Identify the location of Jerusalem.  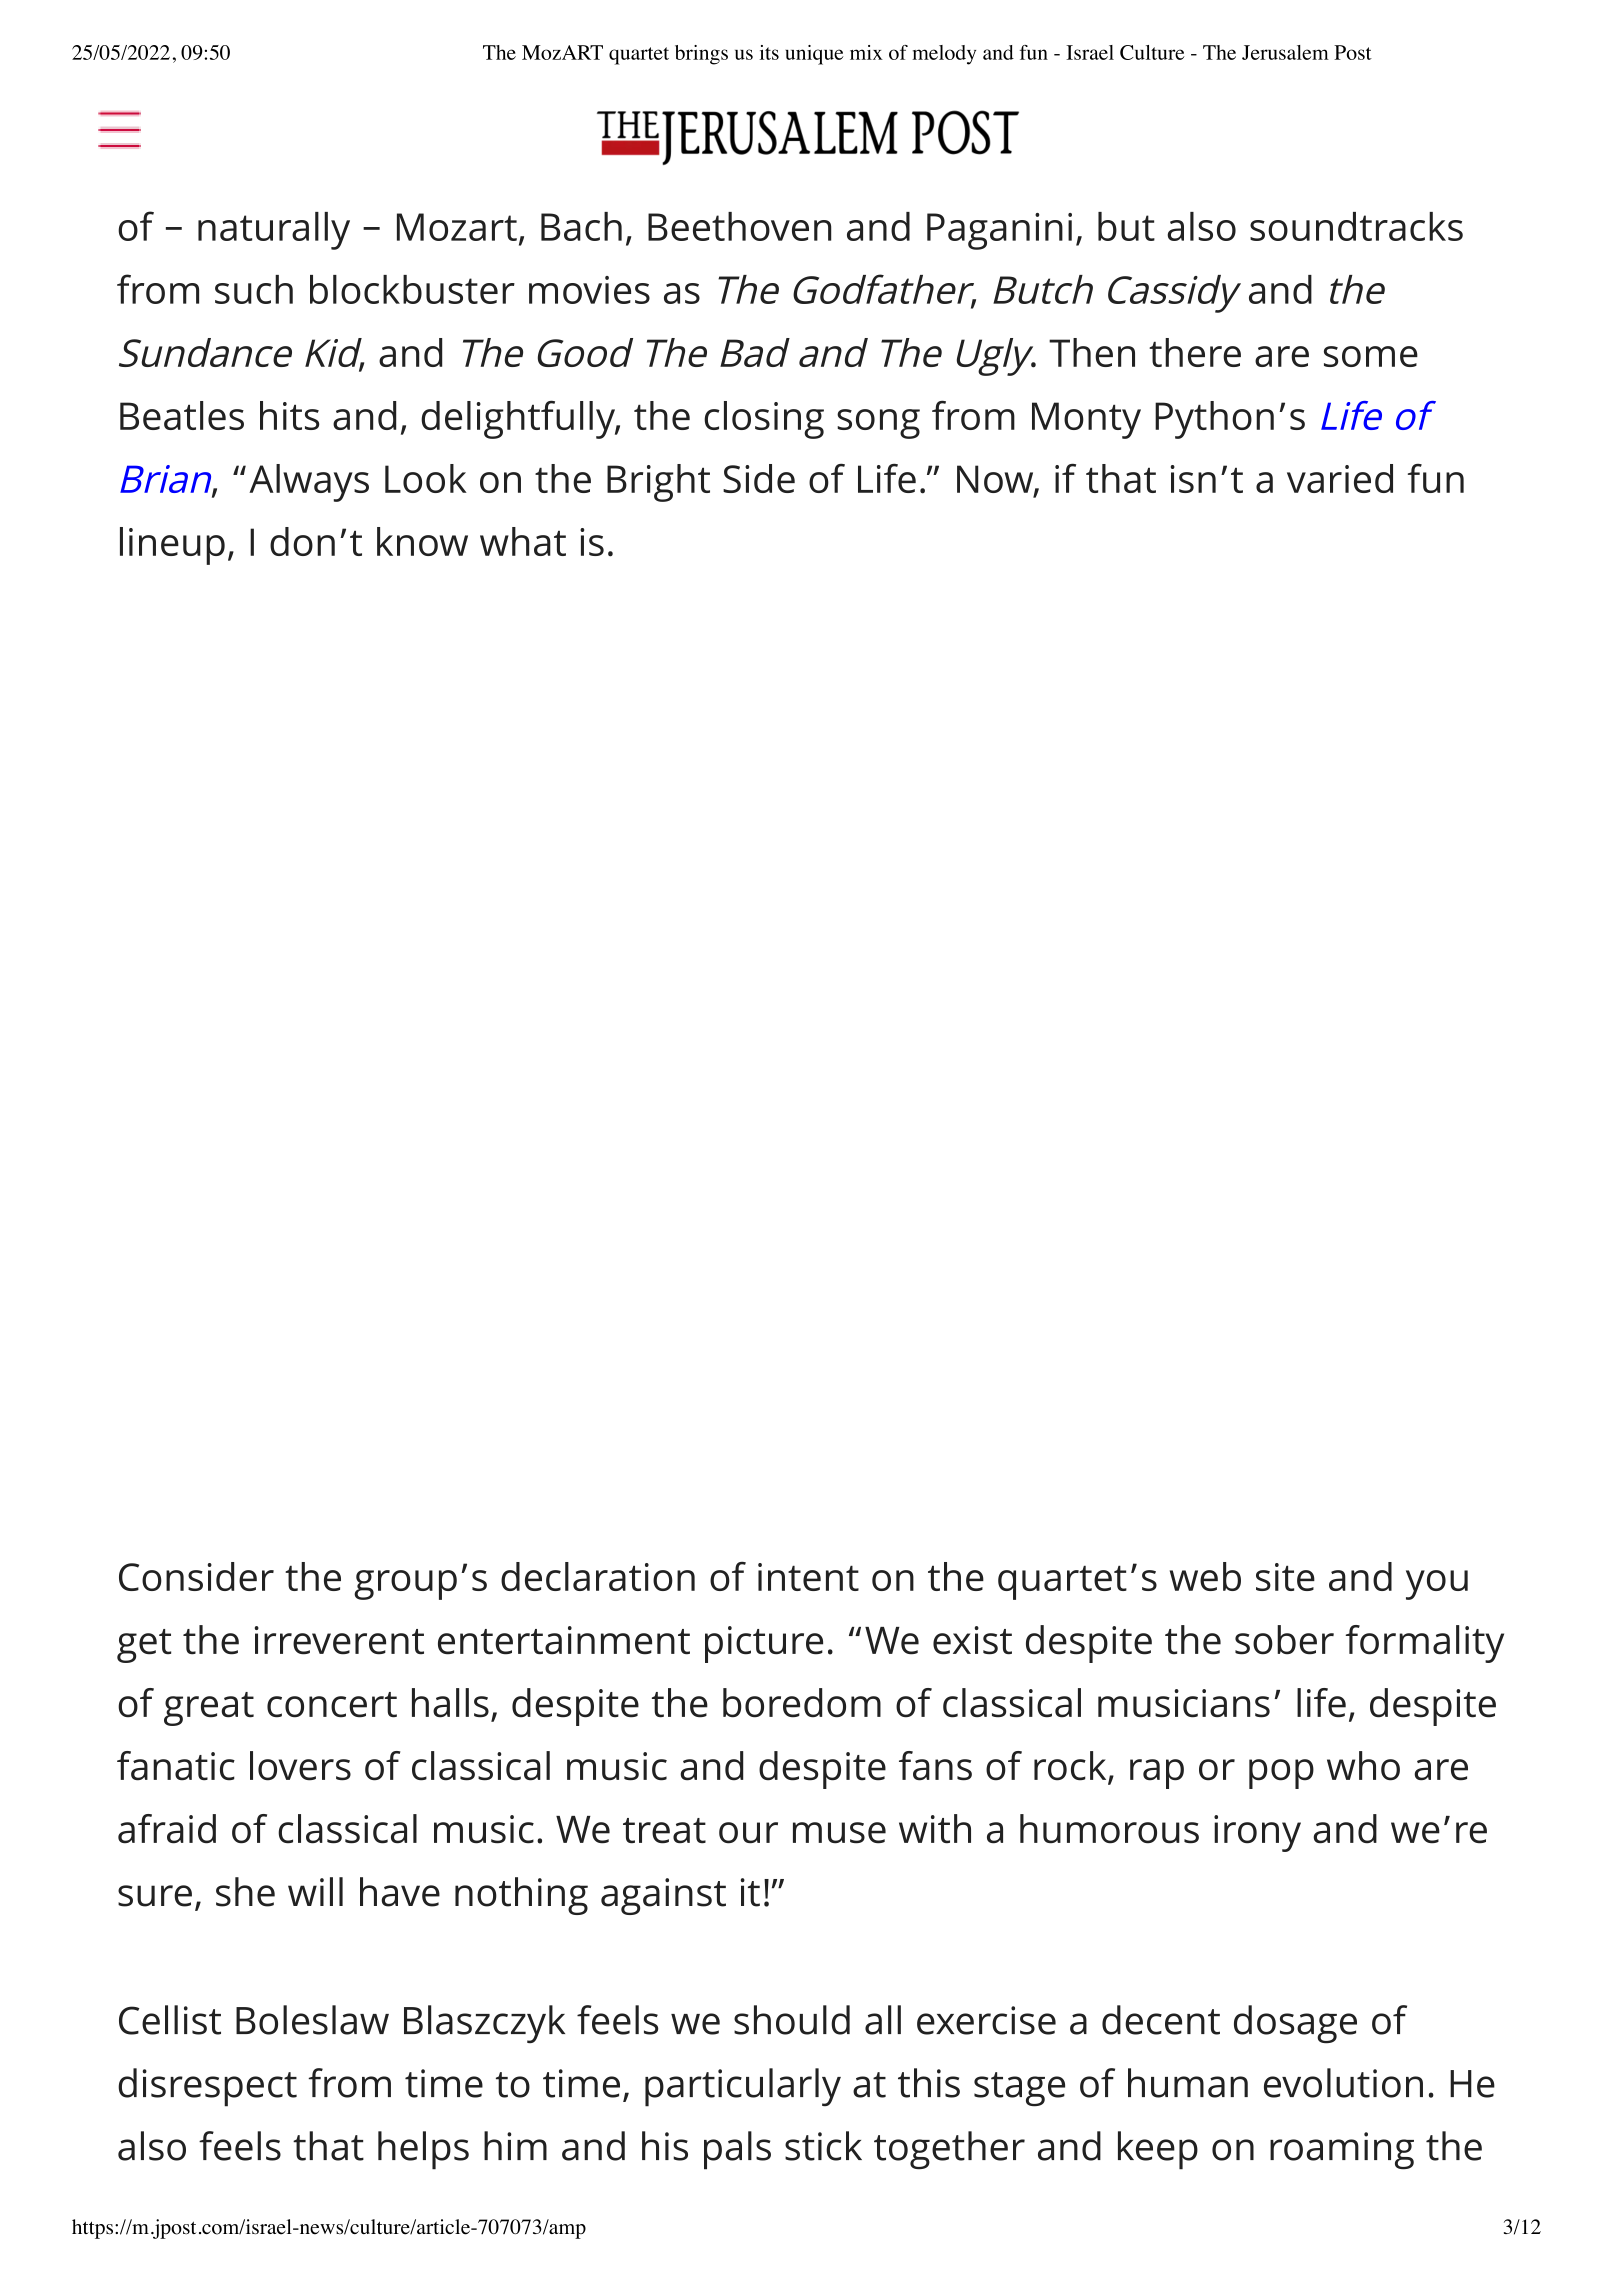
(1285, 52).
